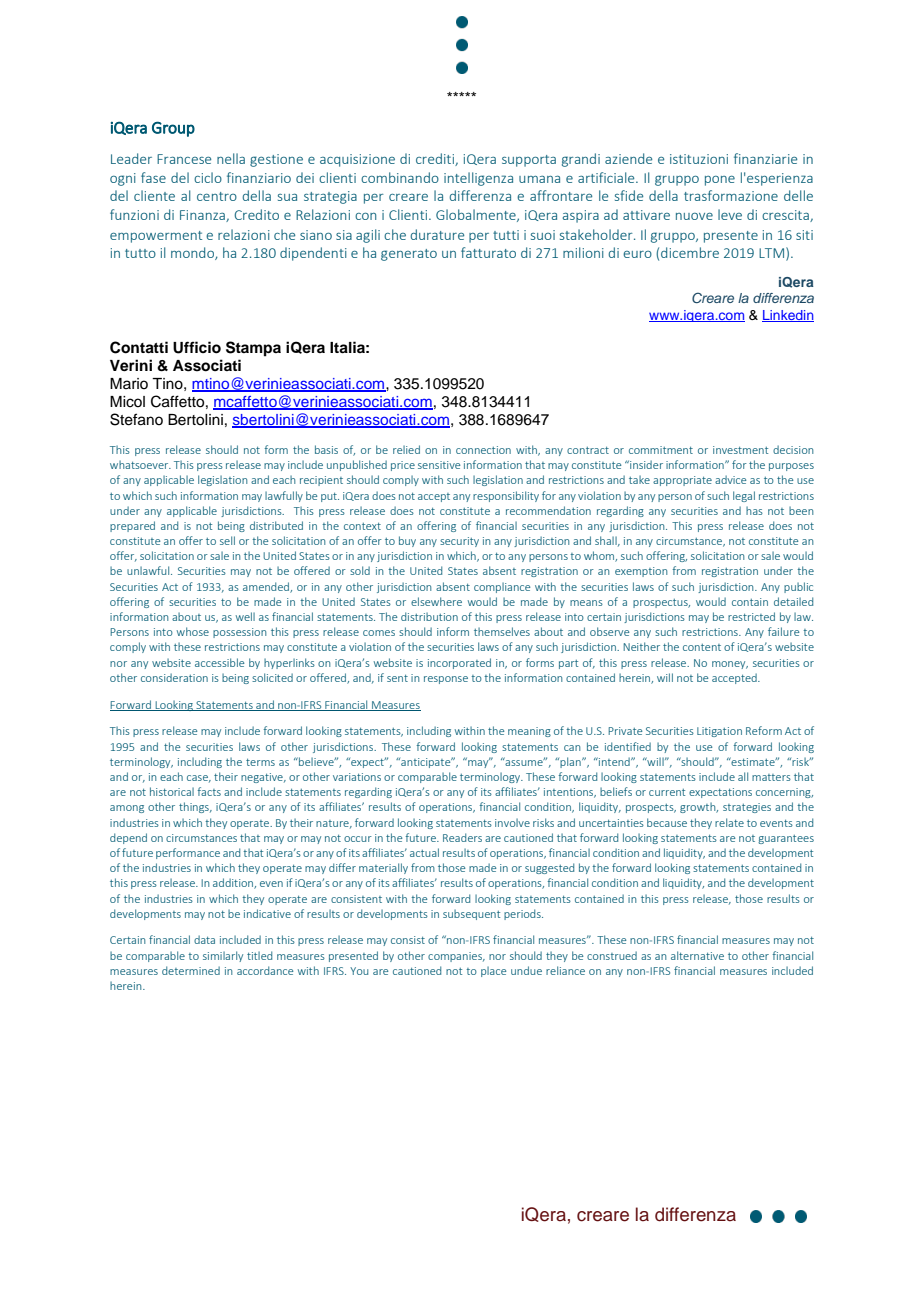  I want to click on place, so click(493, 972).
